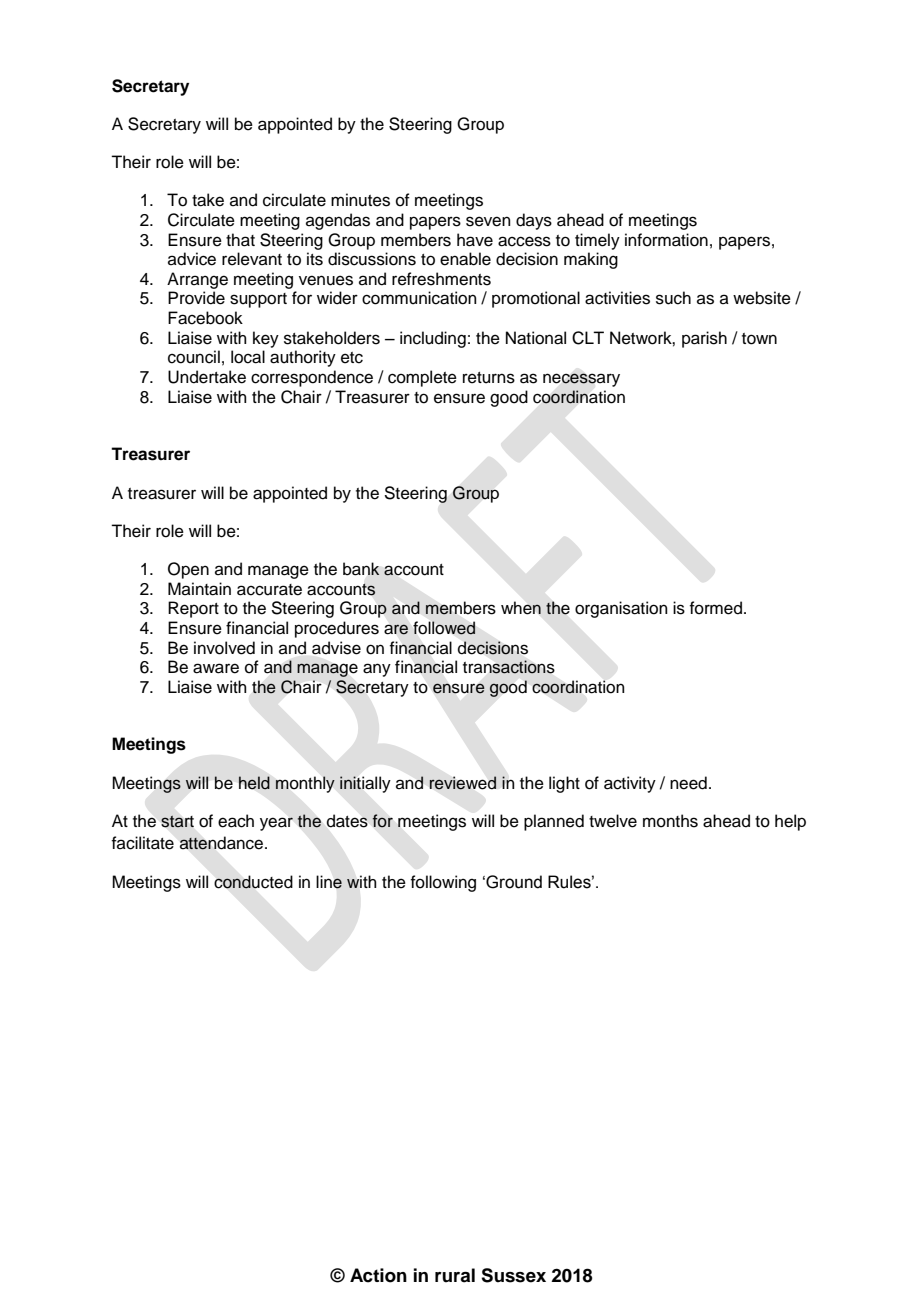  What do you see at coordinates (455, 1275) in the screenshot?
I see `rural` at bounding box center [455, 1275].
